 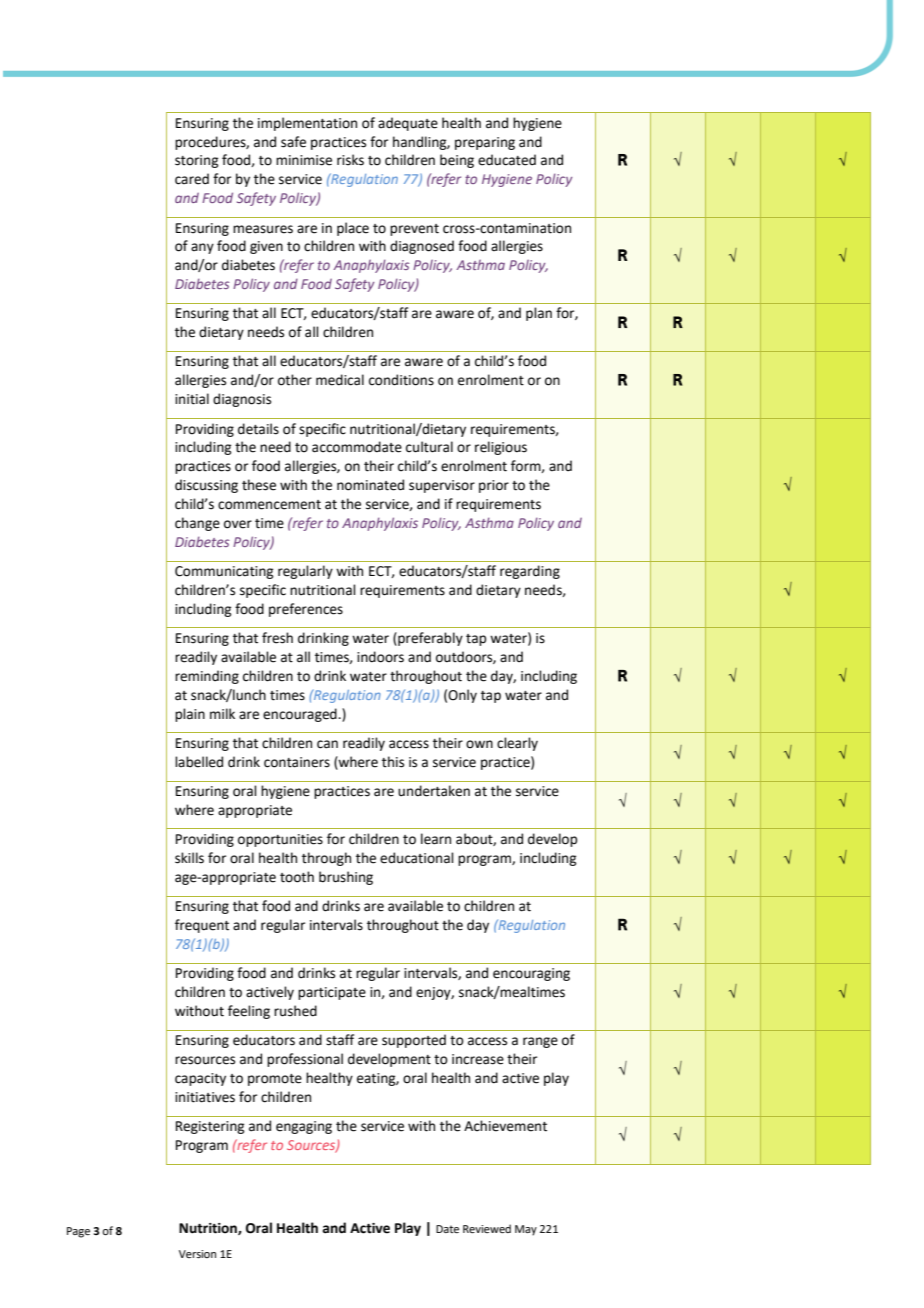 I want to click on initial, so click(x=192, y=399).
